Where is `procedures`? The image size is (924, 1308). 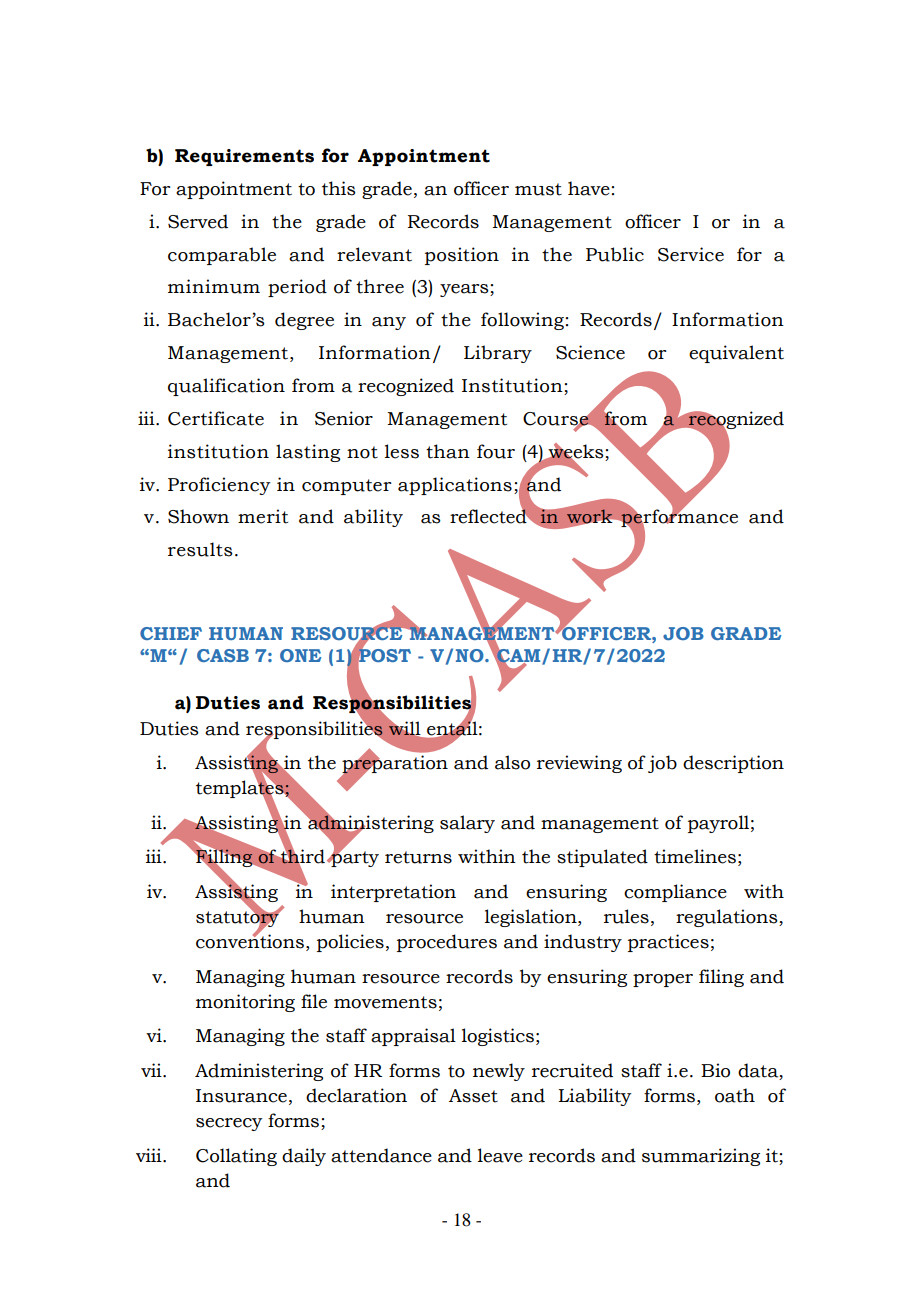
procedures is located at coordinates (447, 943).
